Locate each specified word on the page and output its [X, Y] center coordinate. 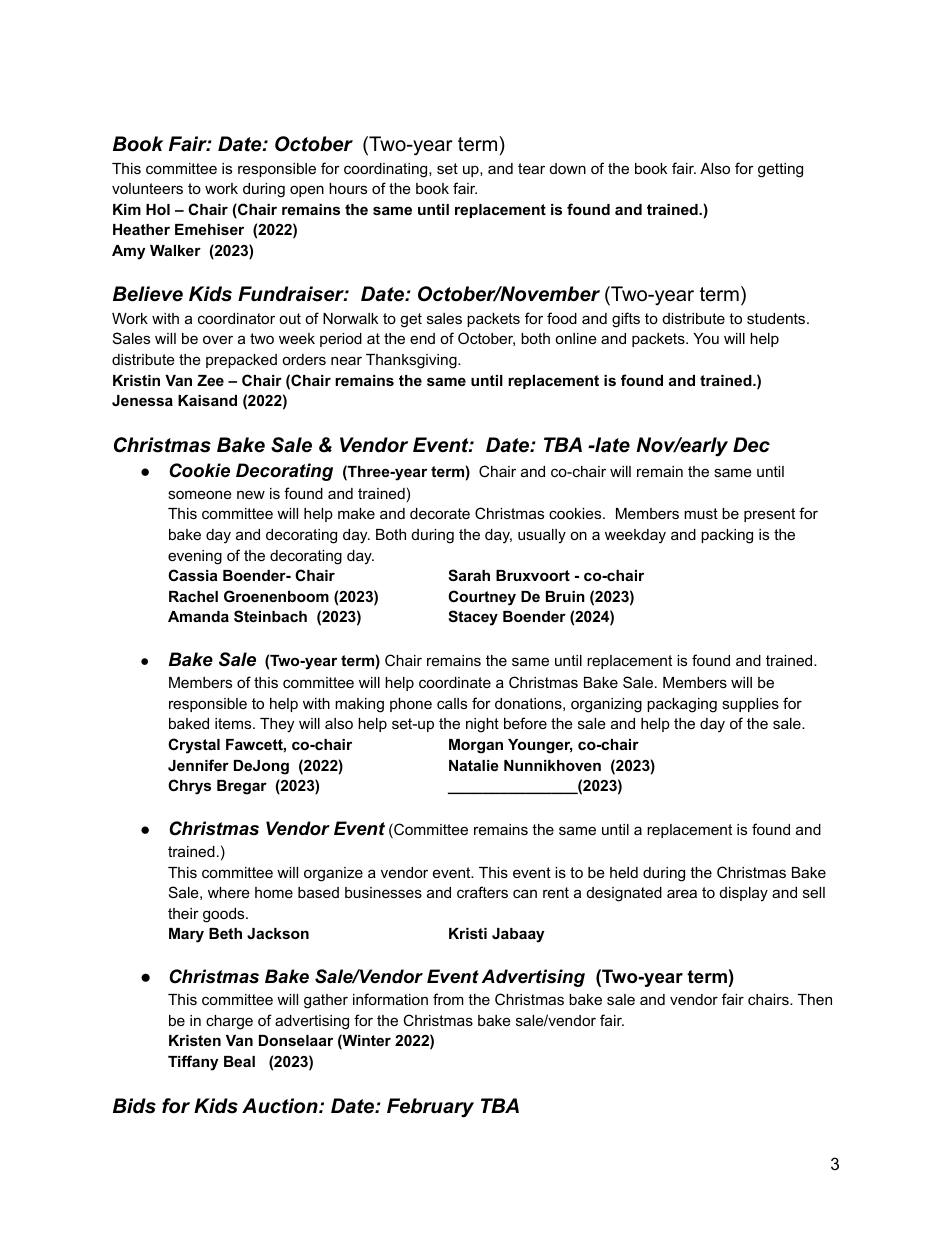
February [430, 1108]
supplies [750, 705]
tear [531, 168]
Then [815, 999]
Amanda [198, 616]
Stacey [473, 618]
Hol [158, 209]
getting [780, 170]
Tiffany [193, 1063]
